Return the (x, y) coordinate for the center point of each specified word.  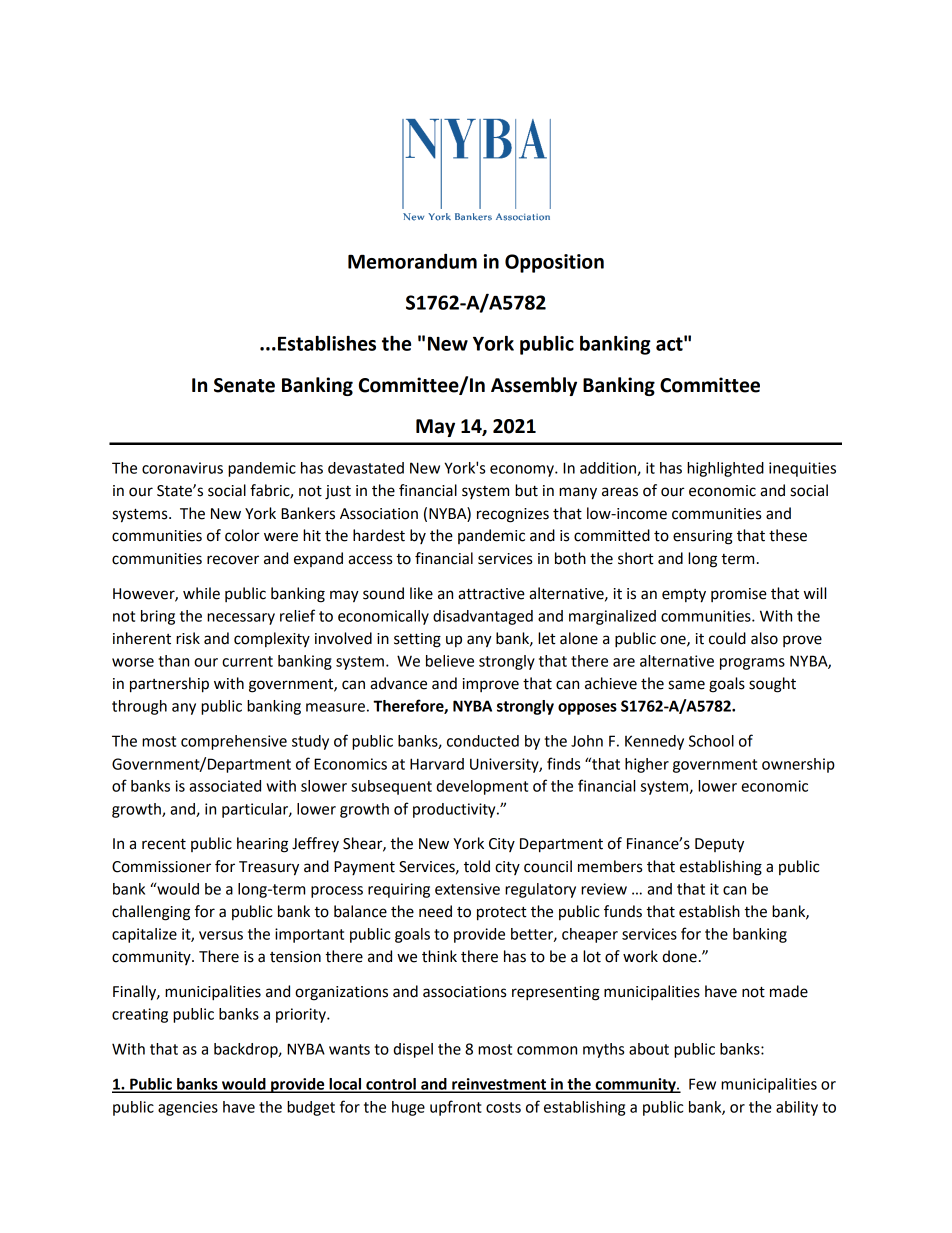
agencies (188, 1108)
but (526, 490)
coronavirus (182, 468)
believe (450, 661)
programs (752, 664)
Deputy (719, 845)
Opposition (554, 263)
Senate (244, 385)
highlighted (725, 469)
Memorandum (412, 261)
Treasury (269, 868)
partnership (169, 685)
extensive (467, 889)
